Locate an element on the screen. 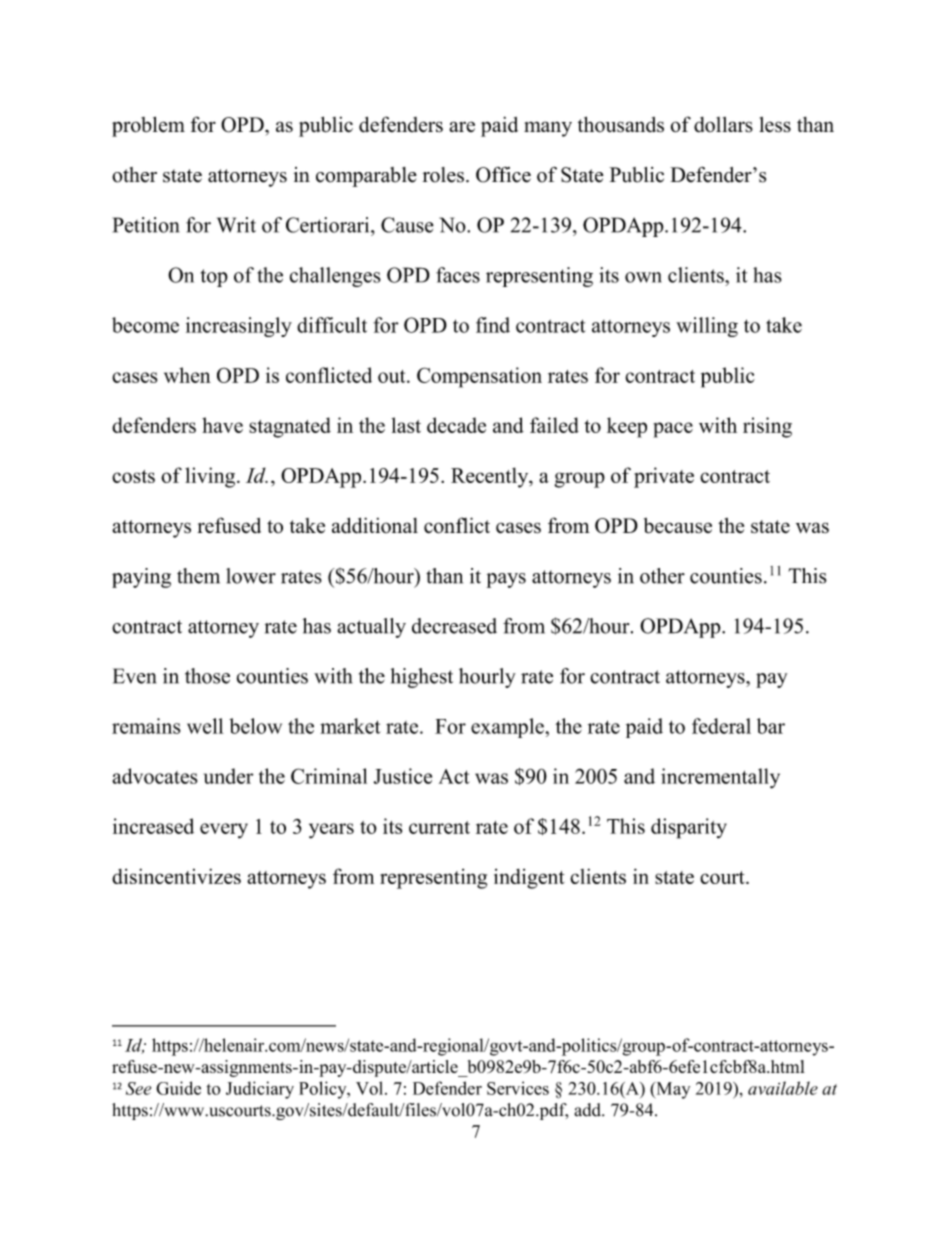 The width and height of the screenshot is (952, 1233). roles is located at coordinates (443, 175).
